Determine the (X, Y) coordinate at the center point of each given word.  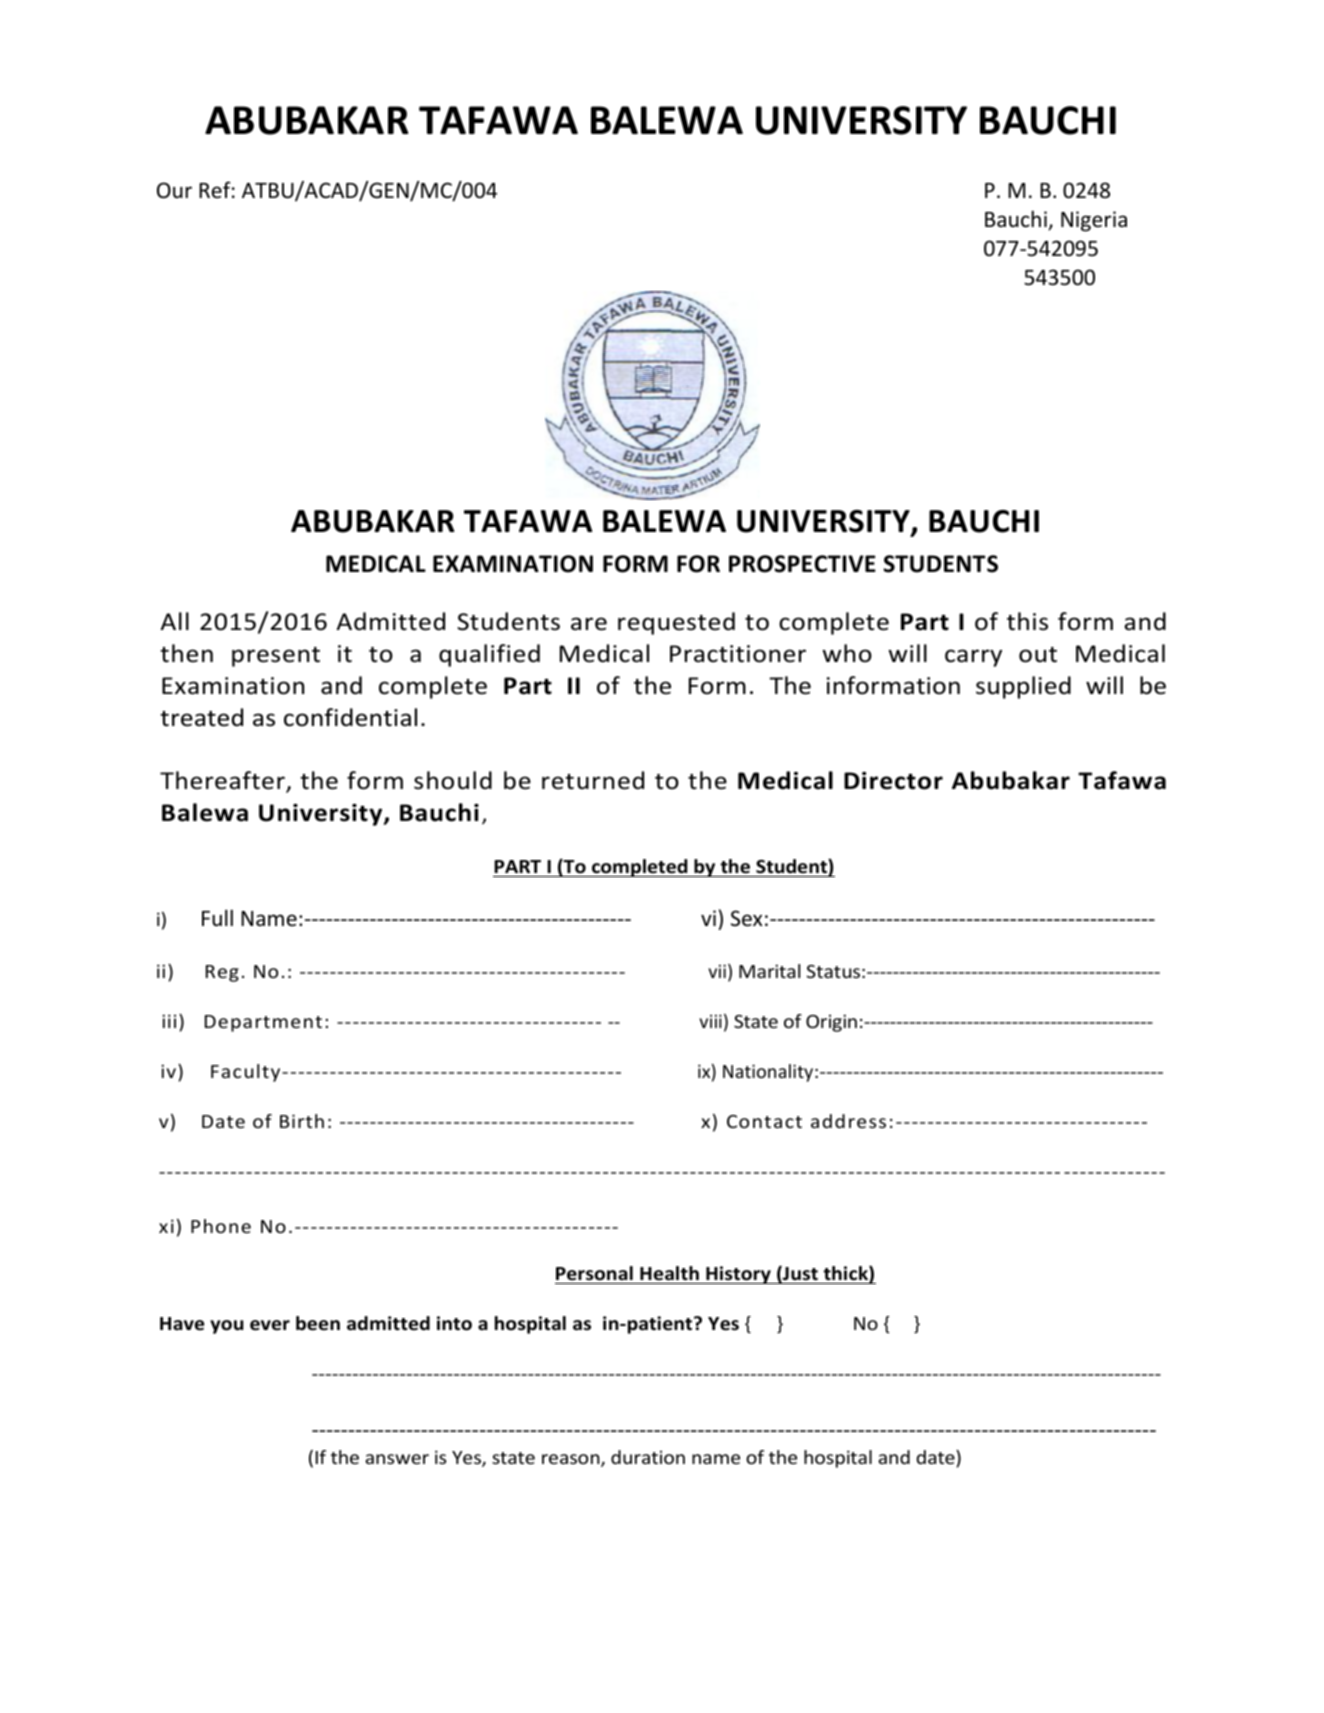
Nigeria (1094, 221)
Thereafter (223, 781)
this (1027, 621)
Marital (769, 971)
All (175, 621)
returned (593, 780)
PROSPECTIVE (802, 564)
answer (397, 1459)
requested (676, 623)
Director (893, 781)
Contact (764, 1121)
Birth (302, 1121)
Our (174, 190)
